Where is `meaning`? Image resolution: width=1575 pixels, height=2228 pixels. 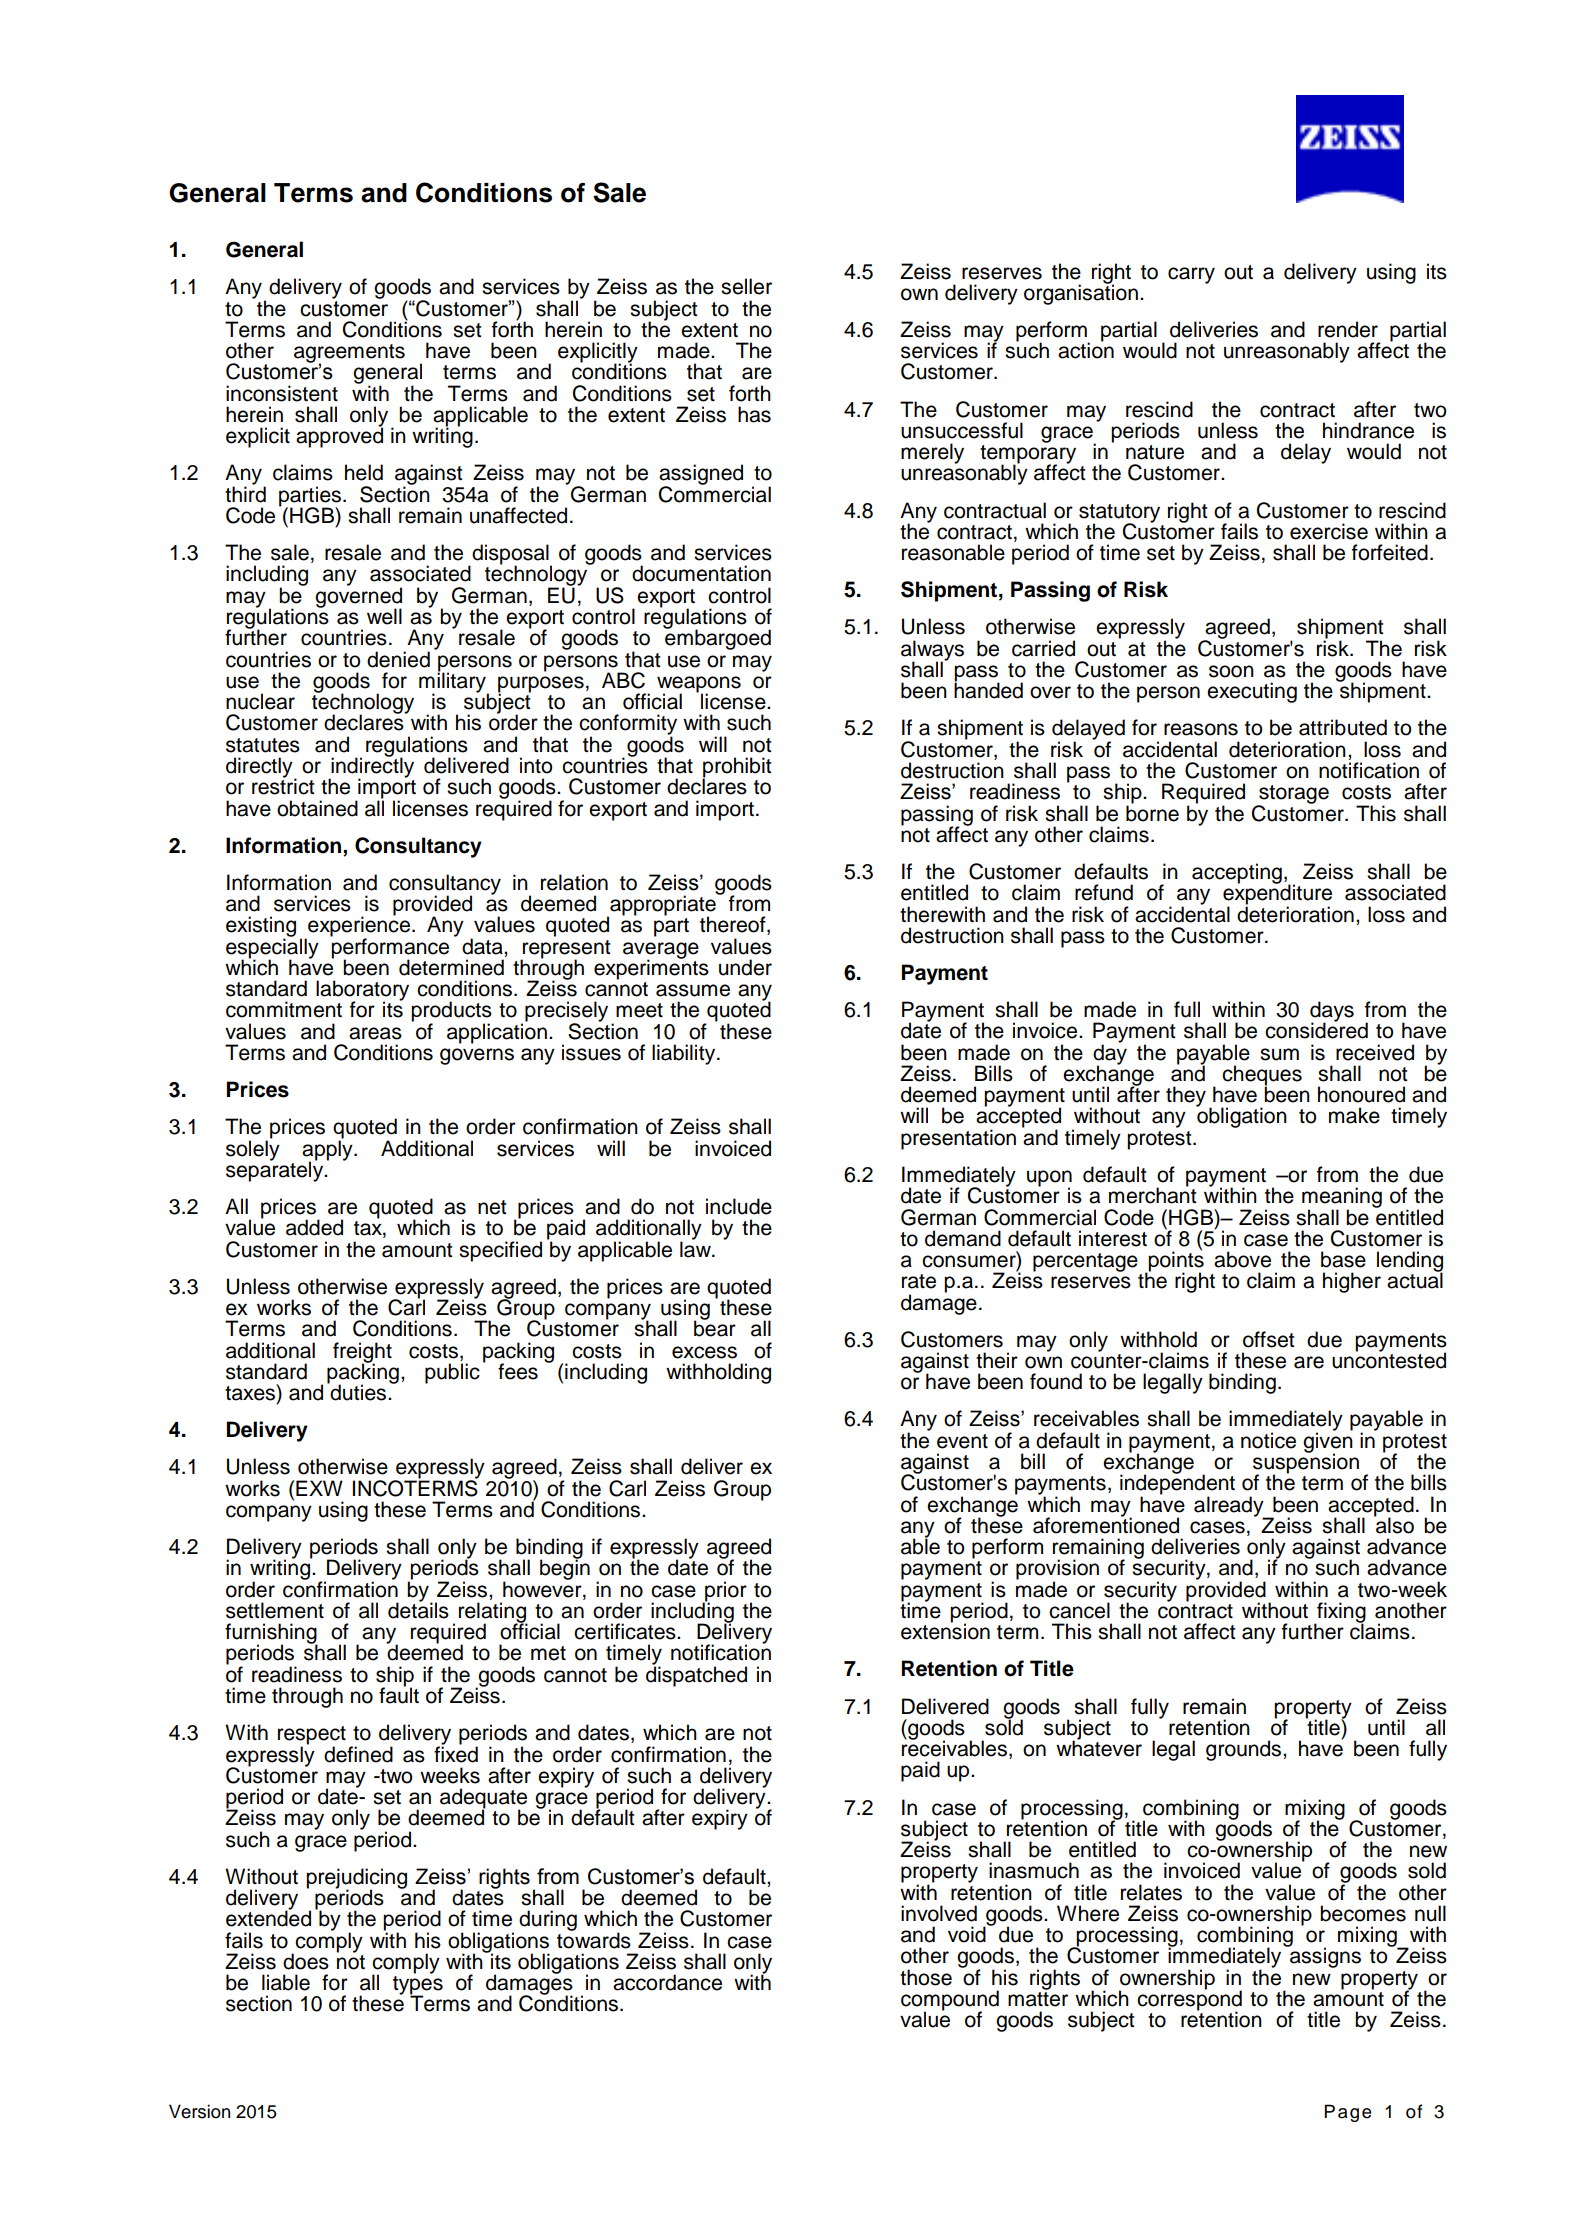
meaning is located at coordinates (1342, 1198).
